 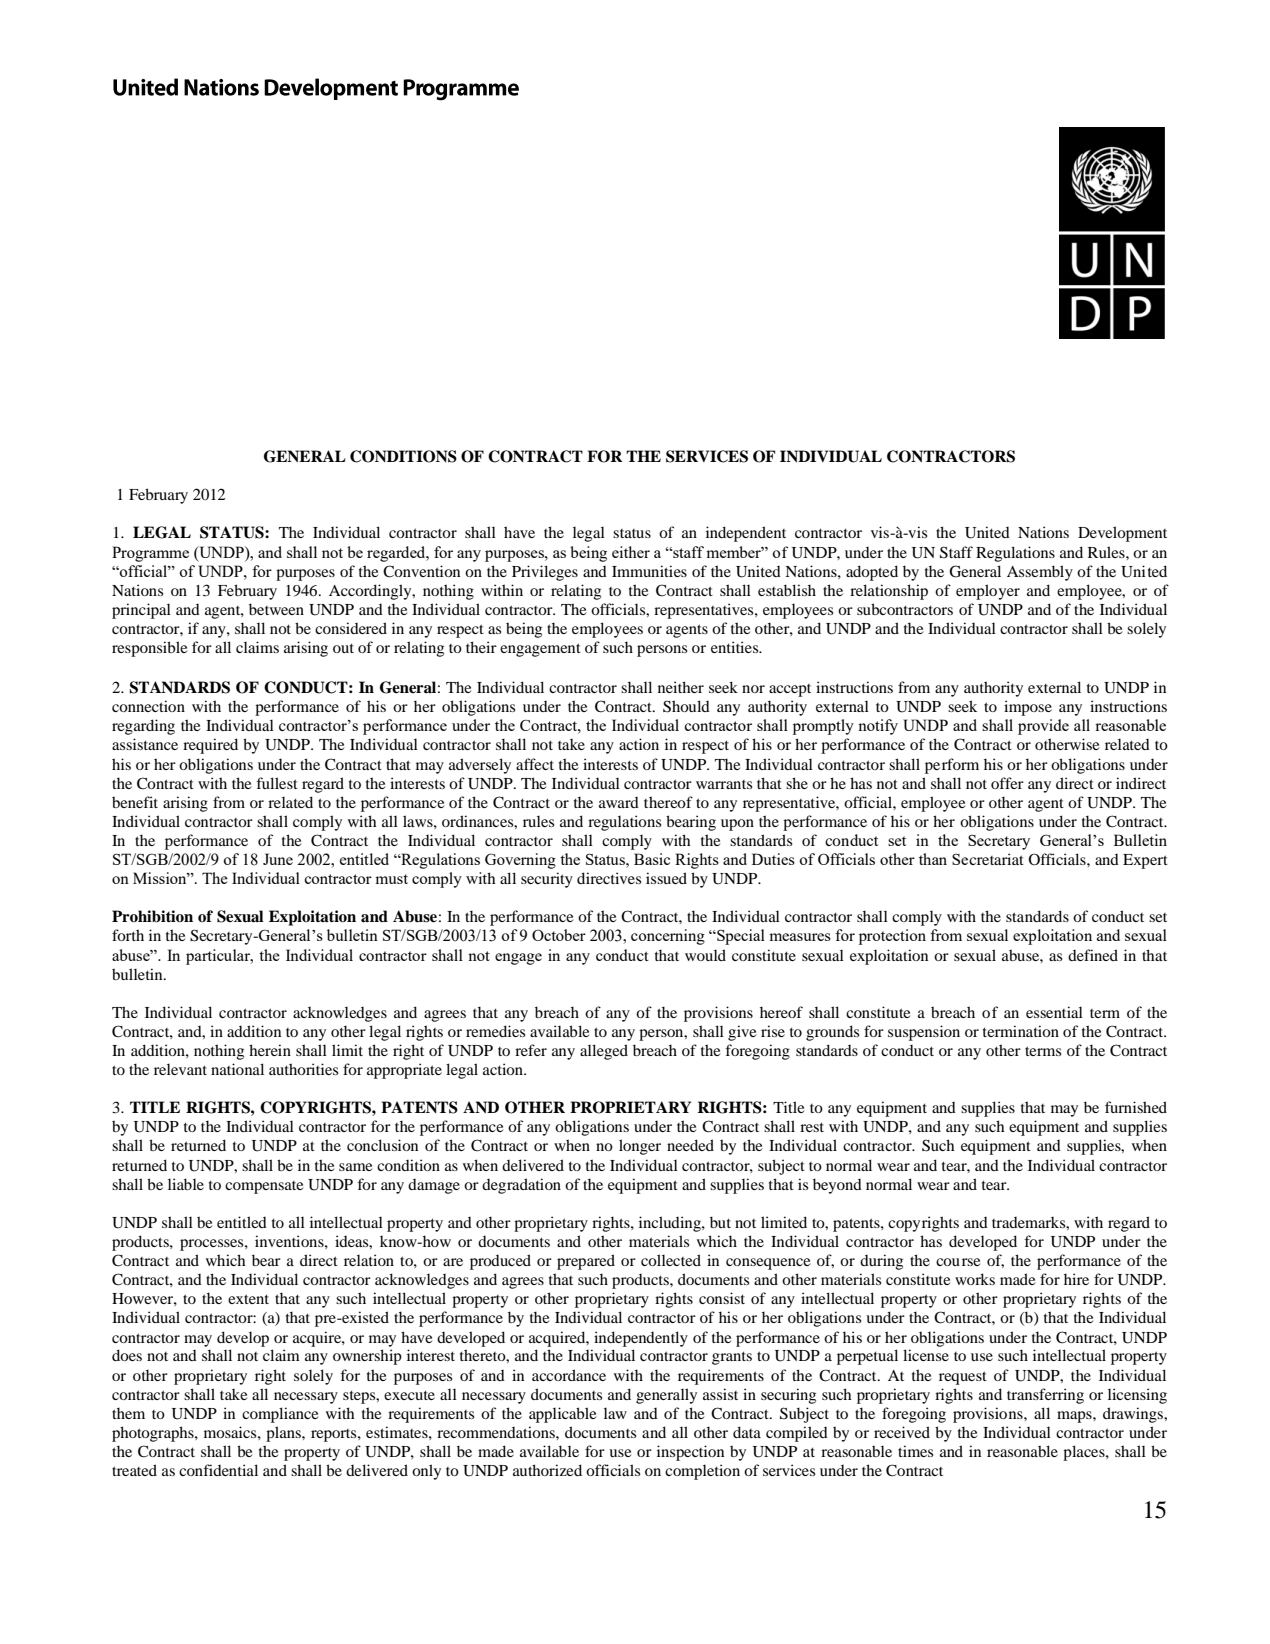 What do you see at coordinates (1085, 1453) in the document?
I see `places` at bounding box center [1085, 1453].
